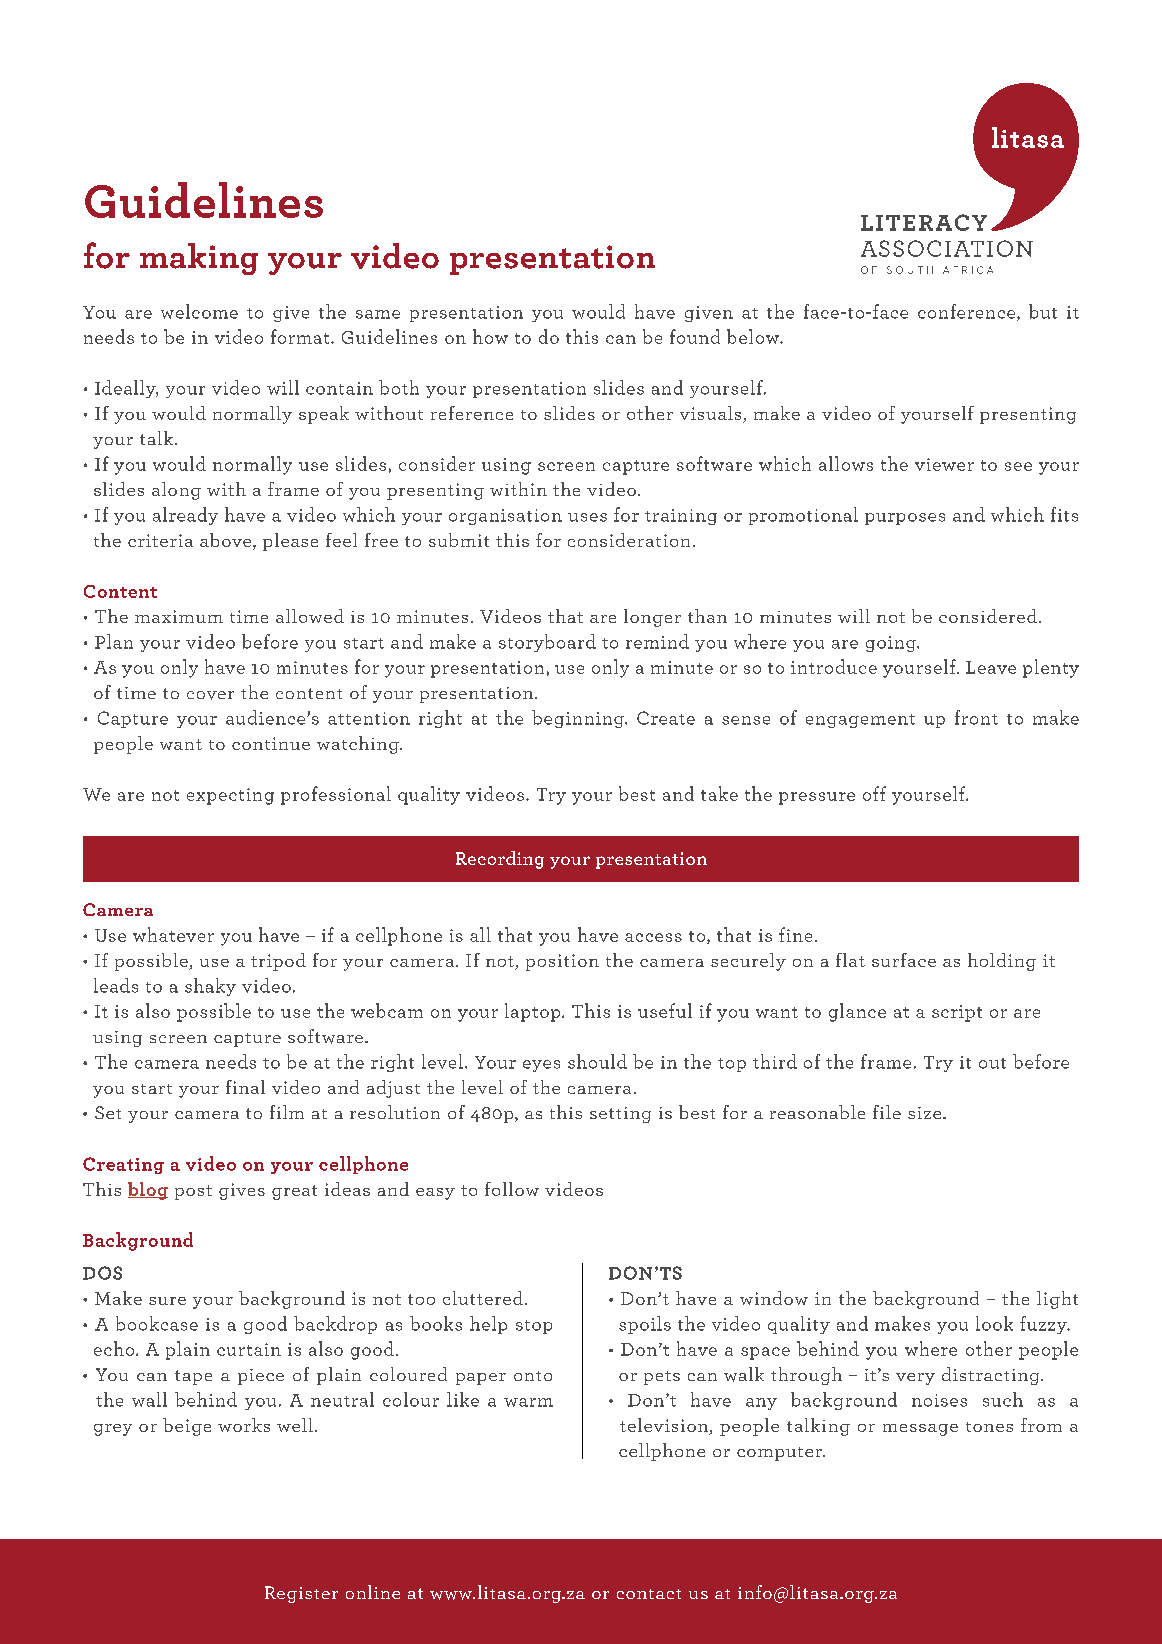 This page has height=1644, width=1162. Describe the element at coordinates (976, 717) in the page. I see `front` at that location.
